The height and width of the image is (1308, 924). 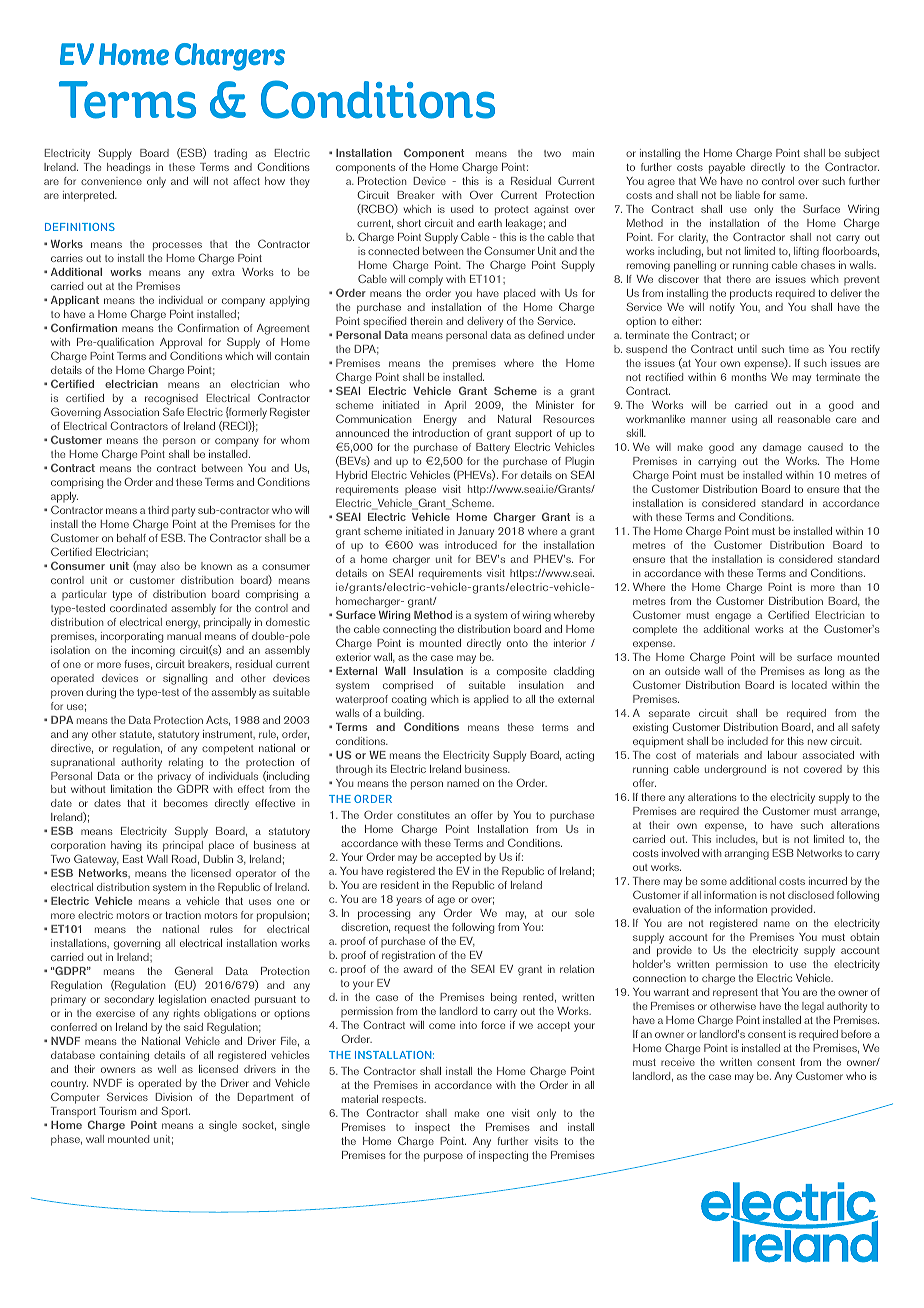 What do you see at coordinates (748, 195) in the image?
I see `liable` at bounding box center [748, 195].
